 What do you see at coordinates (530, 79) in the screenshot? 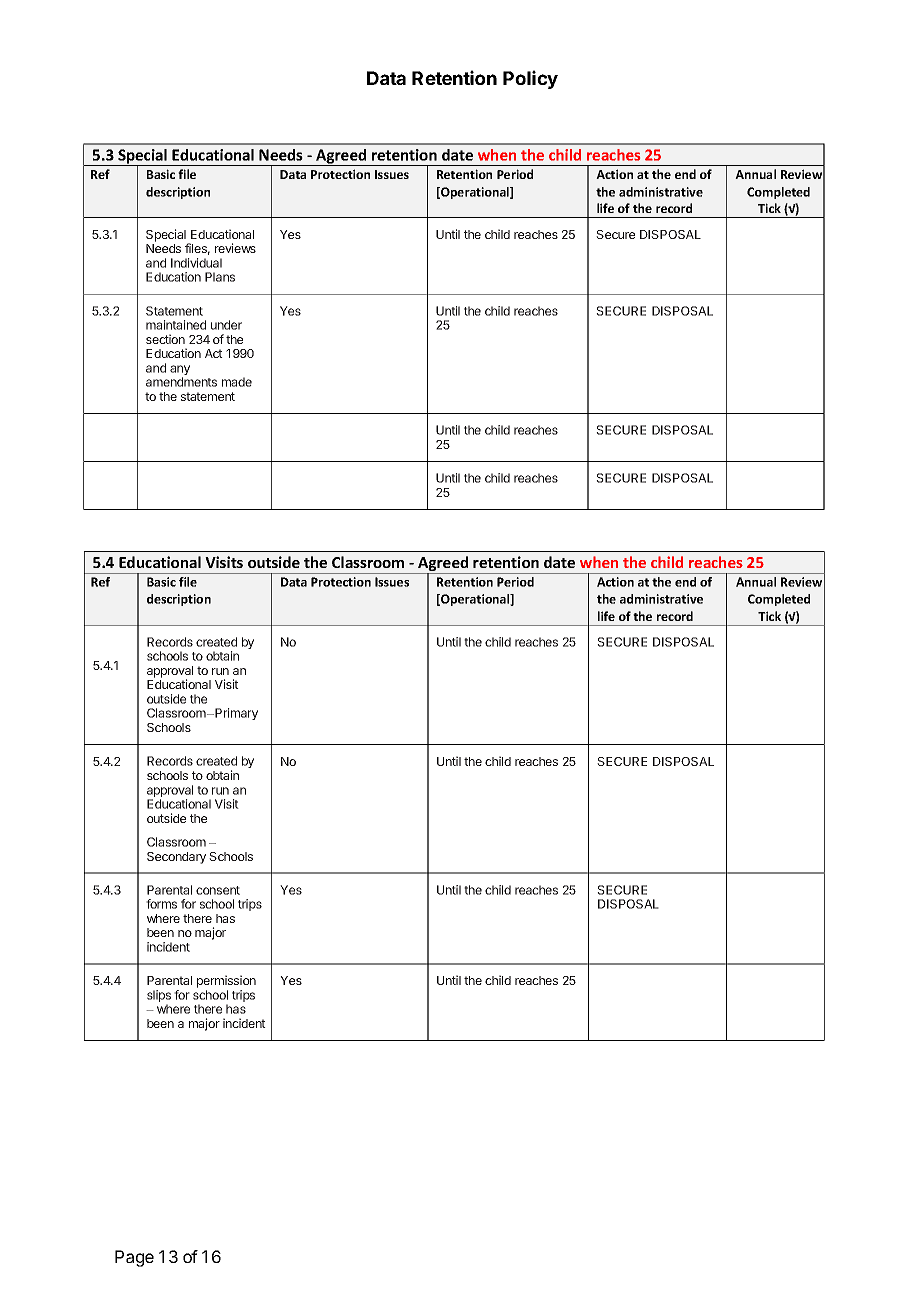
I see `Policy` at bounding box center [530, 79].
